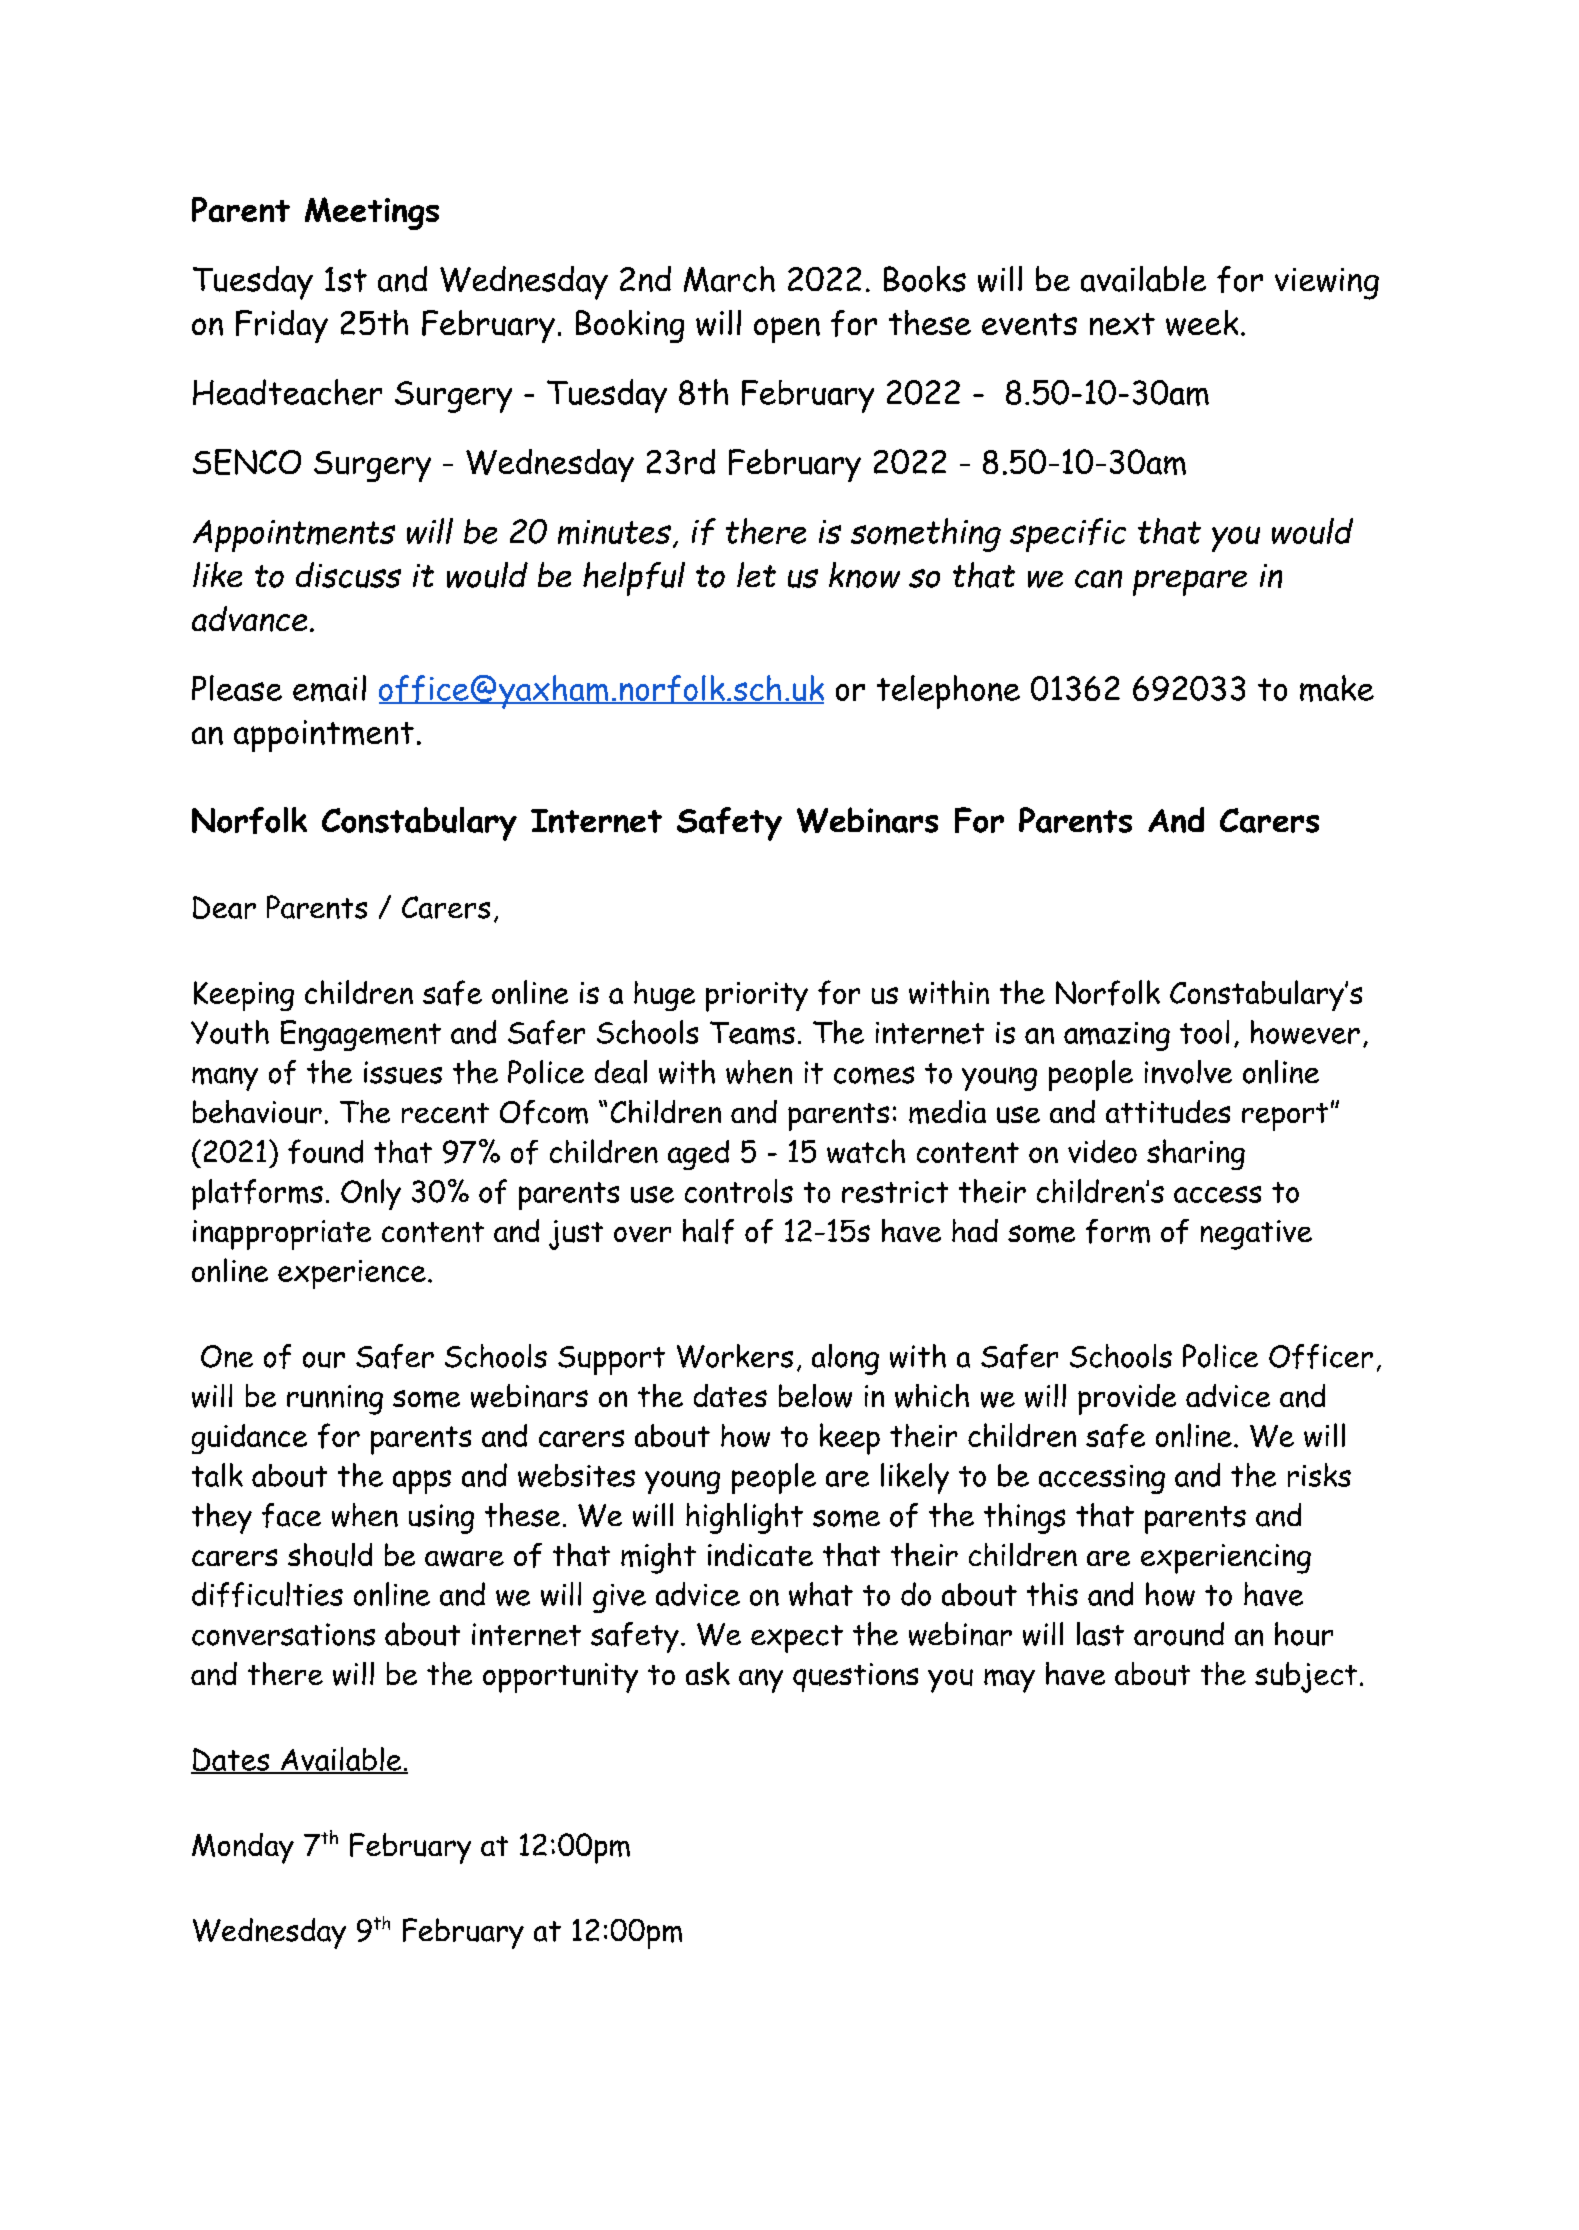 This screenshot has width=1579, height=2230. Describe the element at coordinates (855, 1677) in the screenshot. I see `questions` at that location.
